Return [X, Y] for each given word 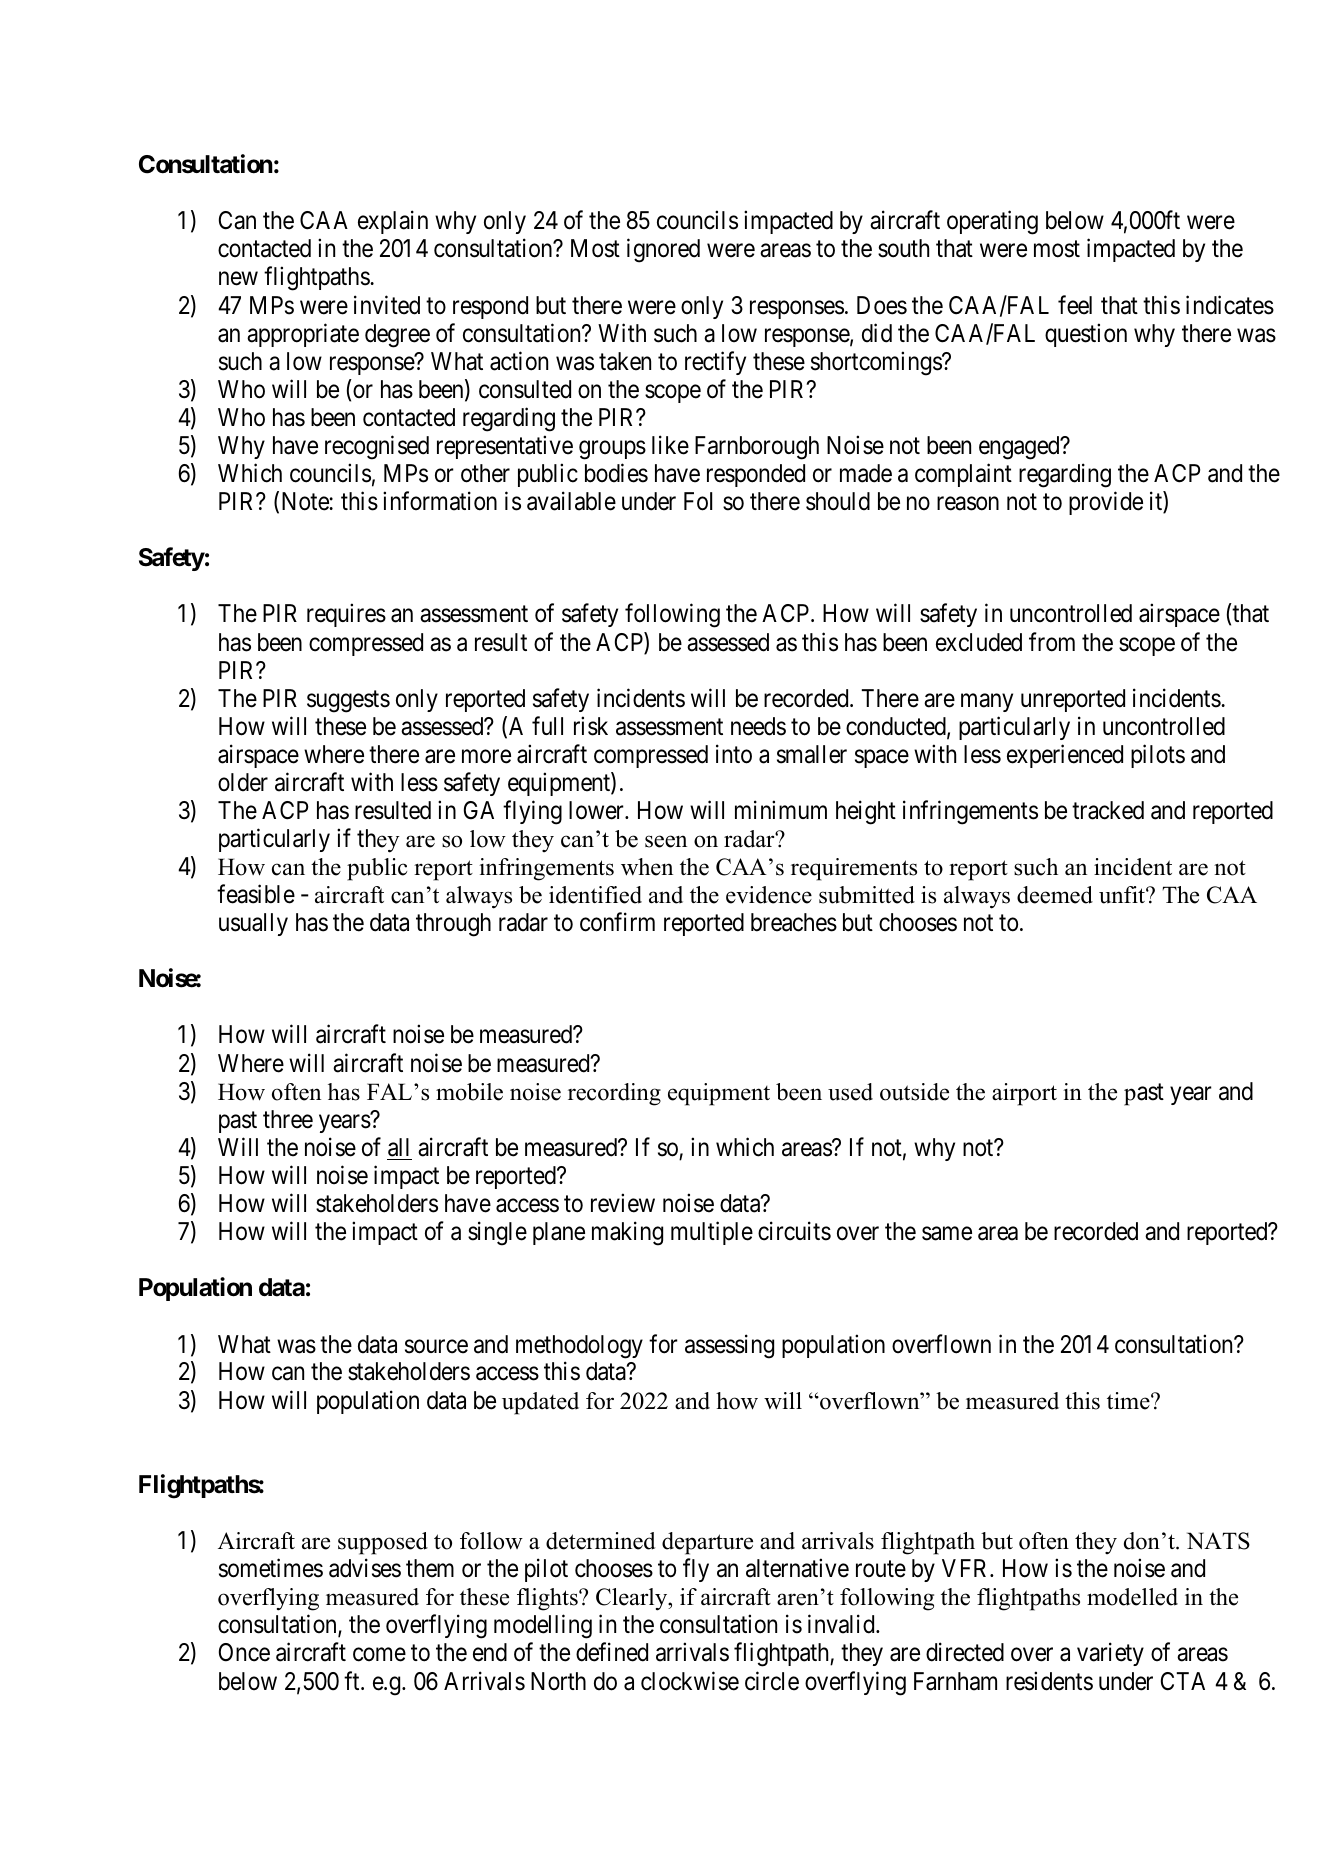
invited [387, 305]
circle [772, 1681]
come [379, 1655]
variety [1110, 1654]
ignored [663, 251]
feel [1075, 305]
